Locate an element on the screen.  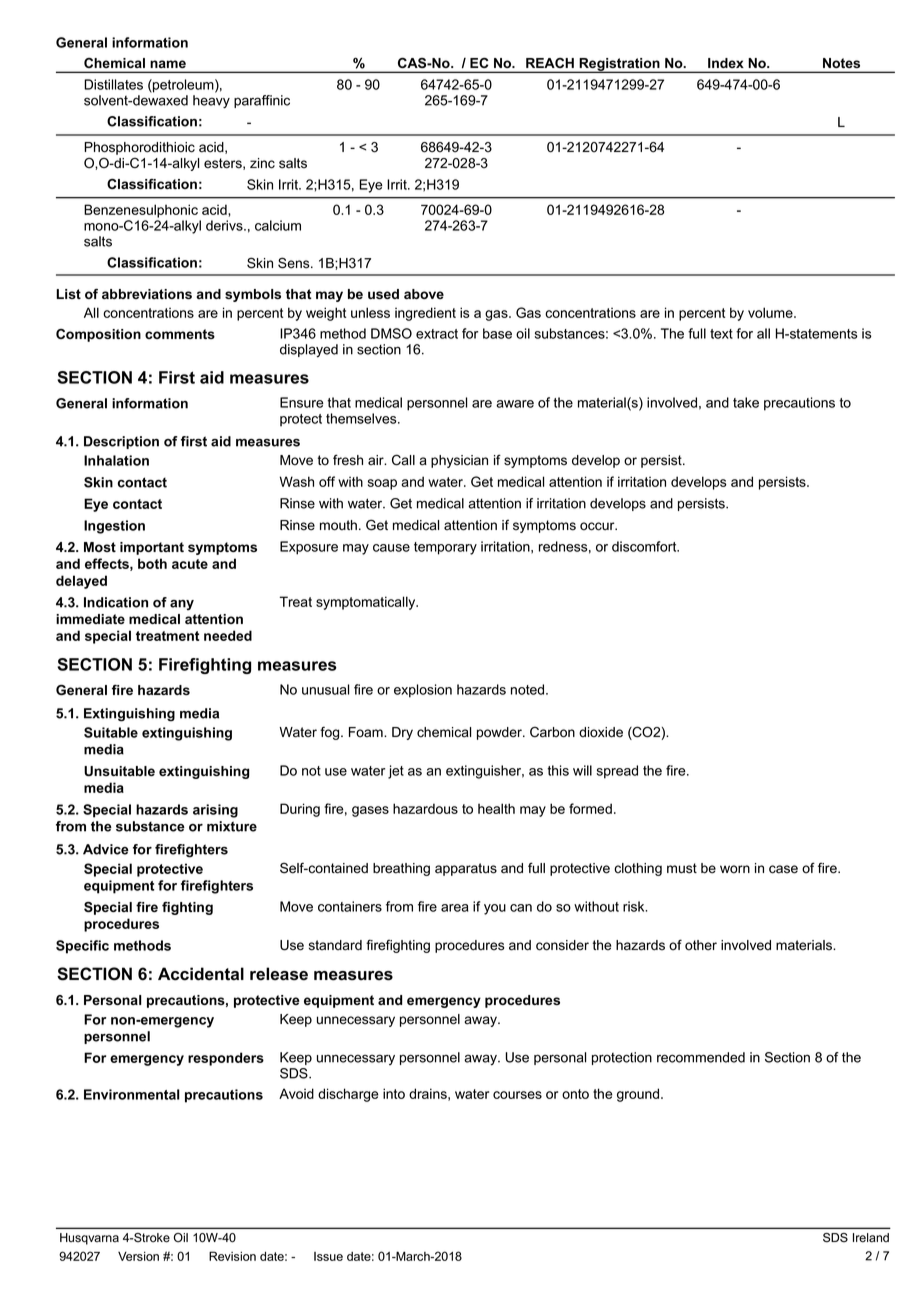
needed is located at coordinates (228, 635).
